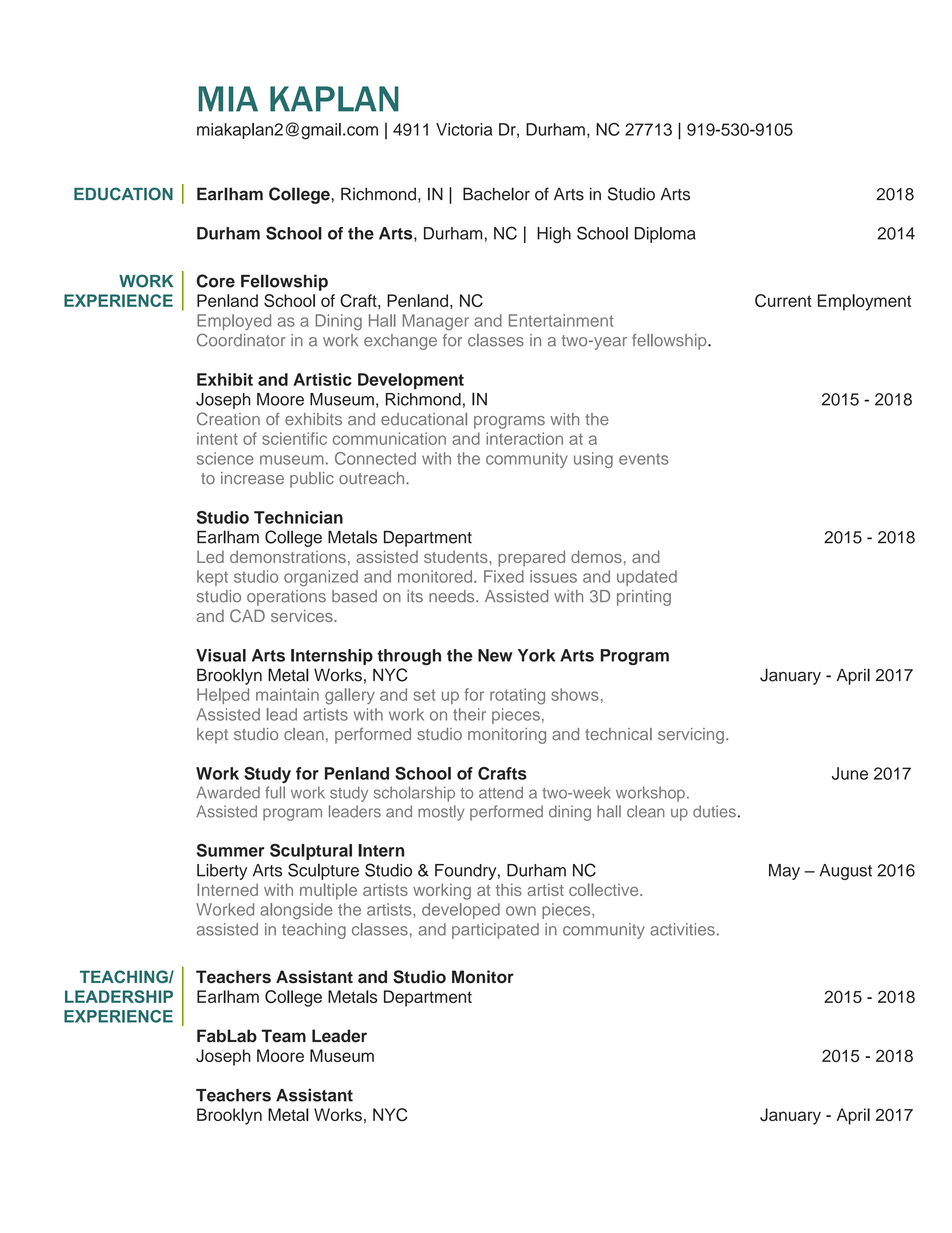 Image resolution: width=952 pixels, height=1233 pixels. What do you see at coordinates (561, 320) in the document?
I see `Entertainment` at bounding box center [561, 320].
